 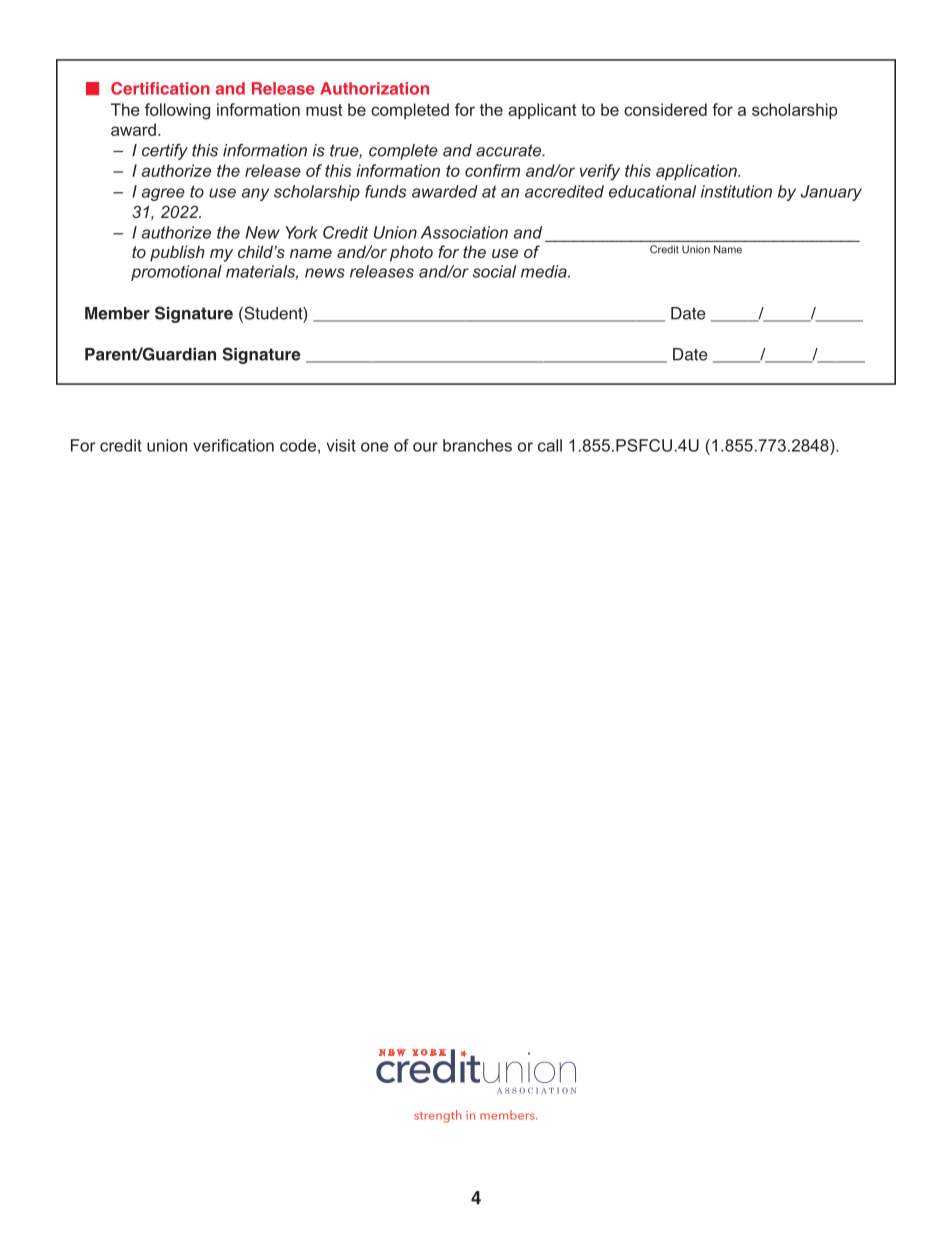 I want to click on institution, so click(x=736, y=191).
